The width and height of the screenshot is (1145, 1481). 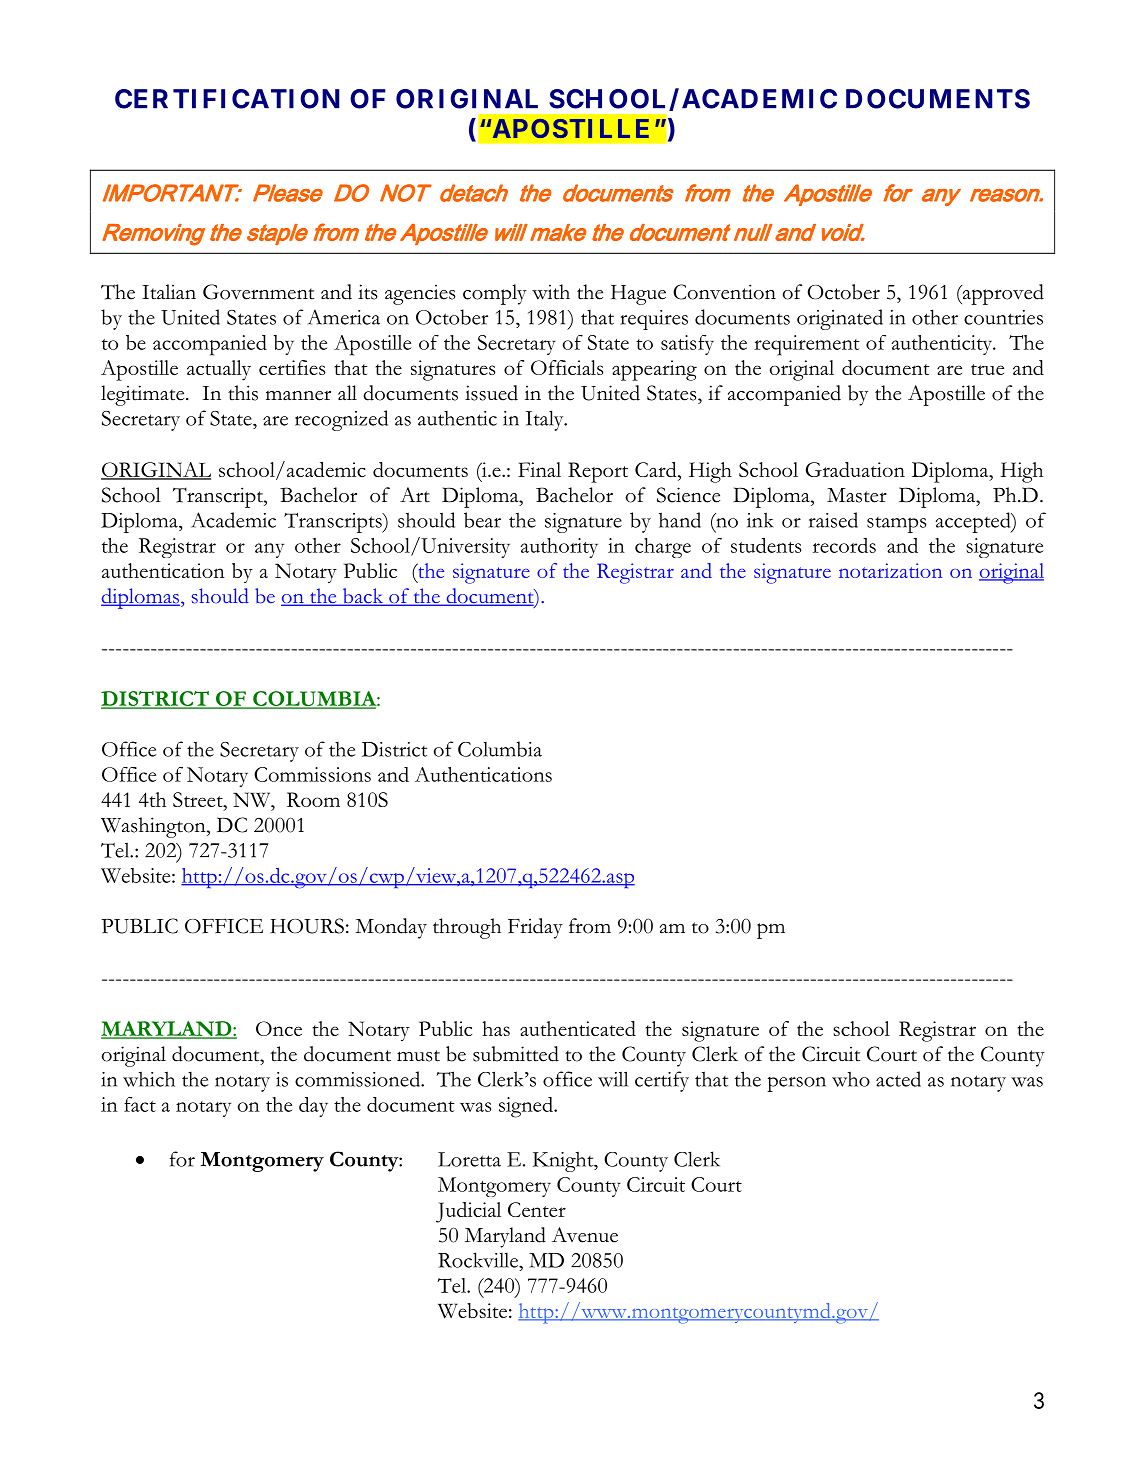 What do you see at coordinates (890, 570) in the screenshot?
I see `notarization` at bounding box center [890, 570].
